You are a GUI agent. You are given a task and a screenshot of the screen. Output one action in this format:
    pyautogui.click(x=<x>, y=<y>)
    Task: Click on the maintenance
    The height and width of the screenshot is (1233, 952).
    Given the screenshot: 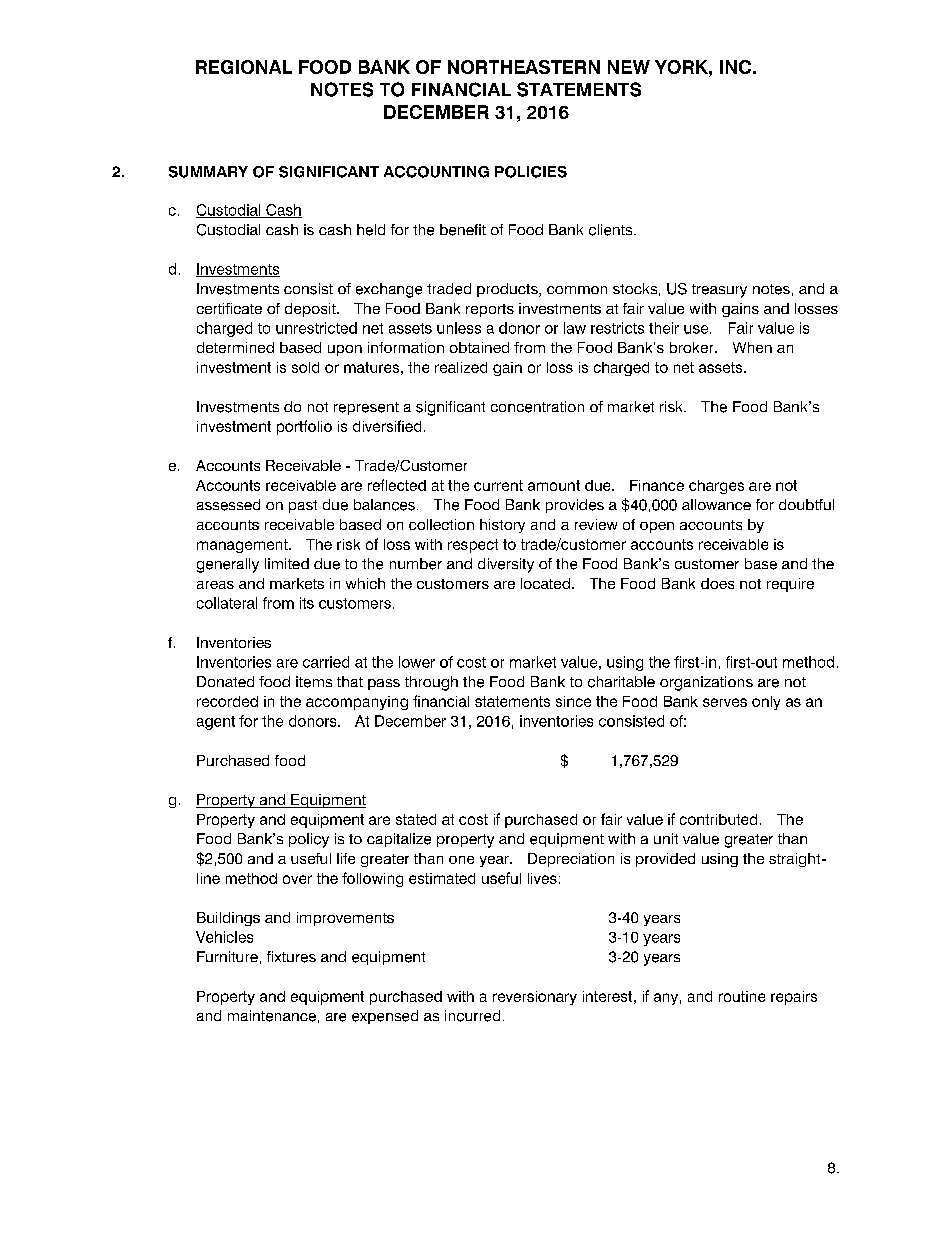 What is the action you would take?
    pyautogui.click(x=272, y=1016)
